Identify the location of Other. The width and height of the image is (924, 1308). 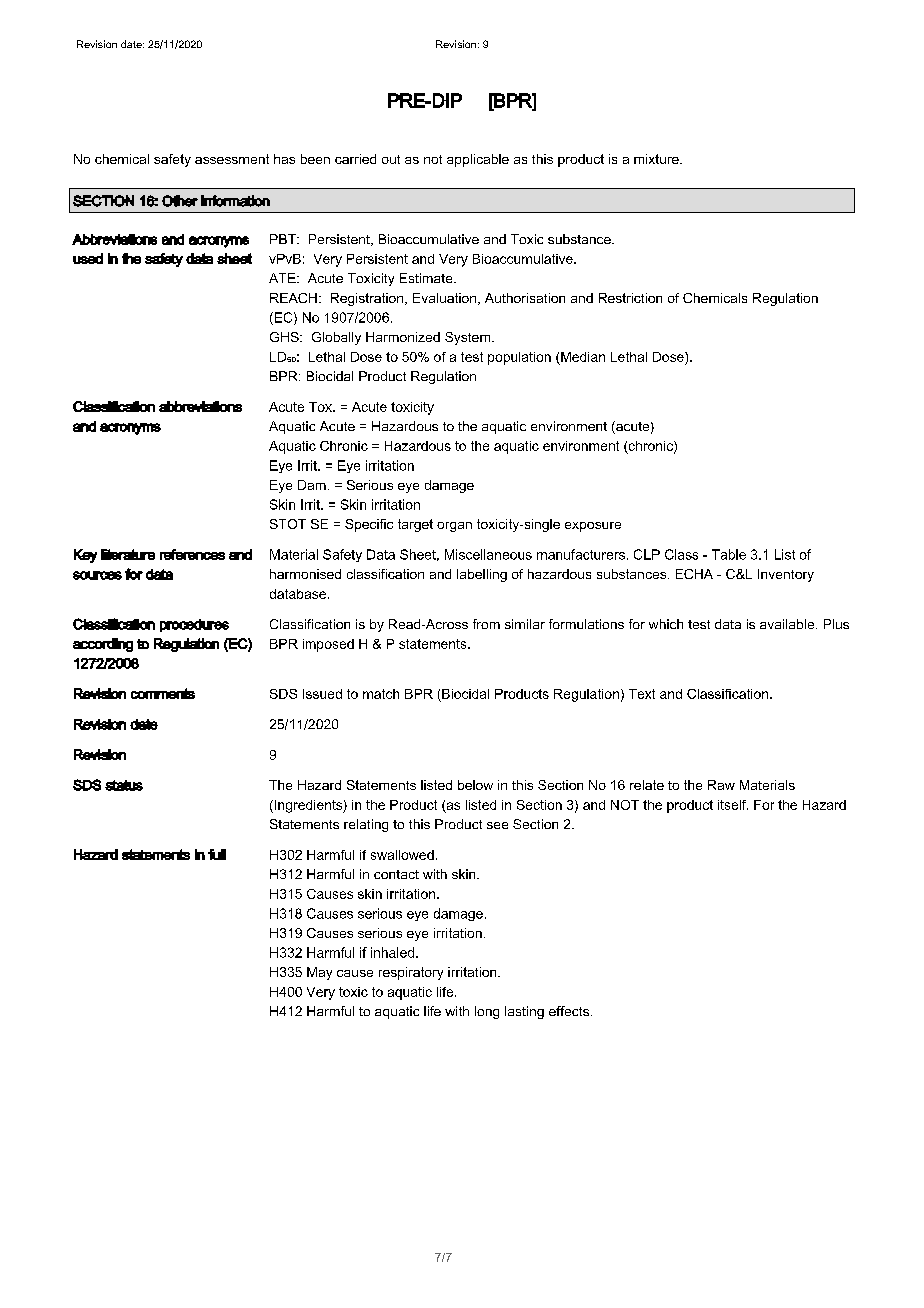
(180, 201).
